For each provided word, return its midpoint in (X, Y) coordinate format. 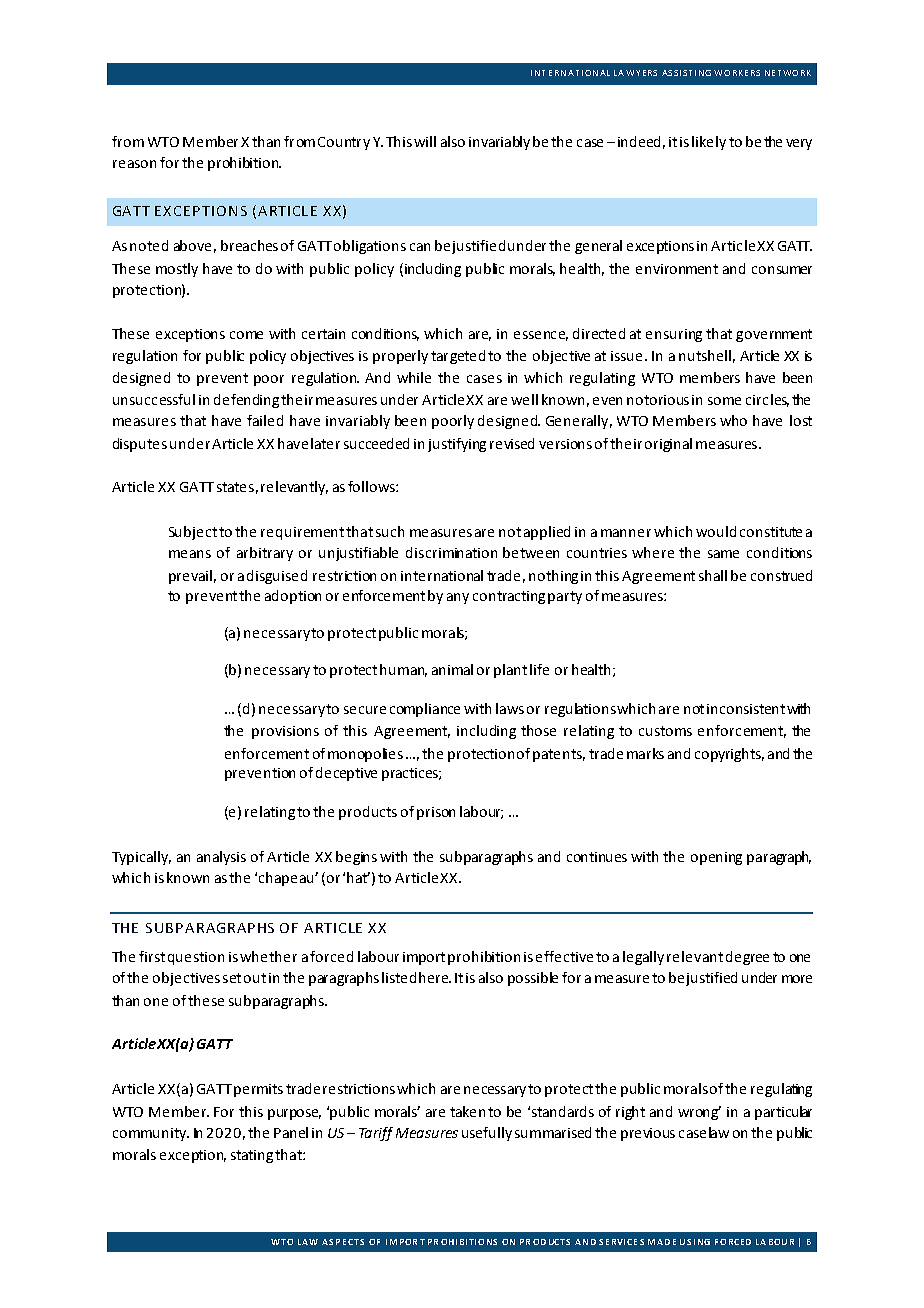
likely (709, 143)
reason (134, 164)
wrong (699, 1113)
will (425, 141)
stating (252, 1156)
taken (467, 1111)
